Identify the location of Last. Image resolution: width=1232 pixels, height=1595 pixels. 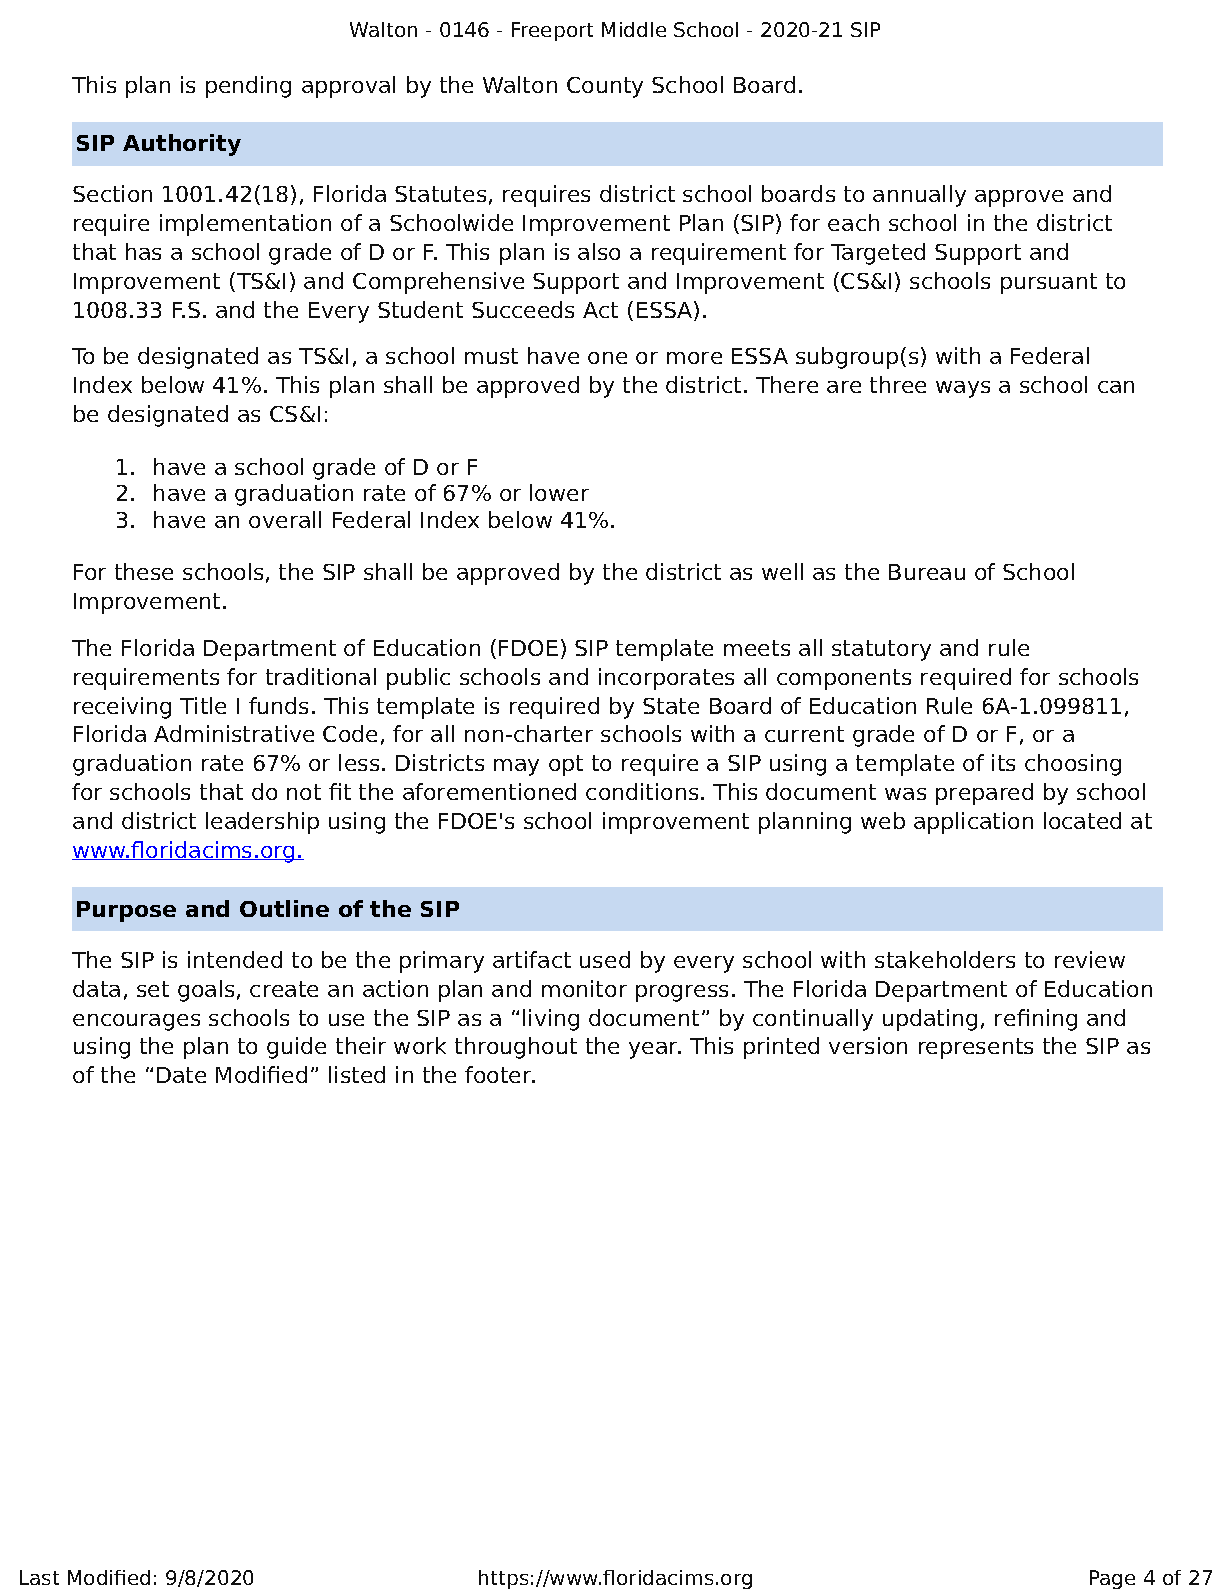
(39, 1577).
